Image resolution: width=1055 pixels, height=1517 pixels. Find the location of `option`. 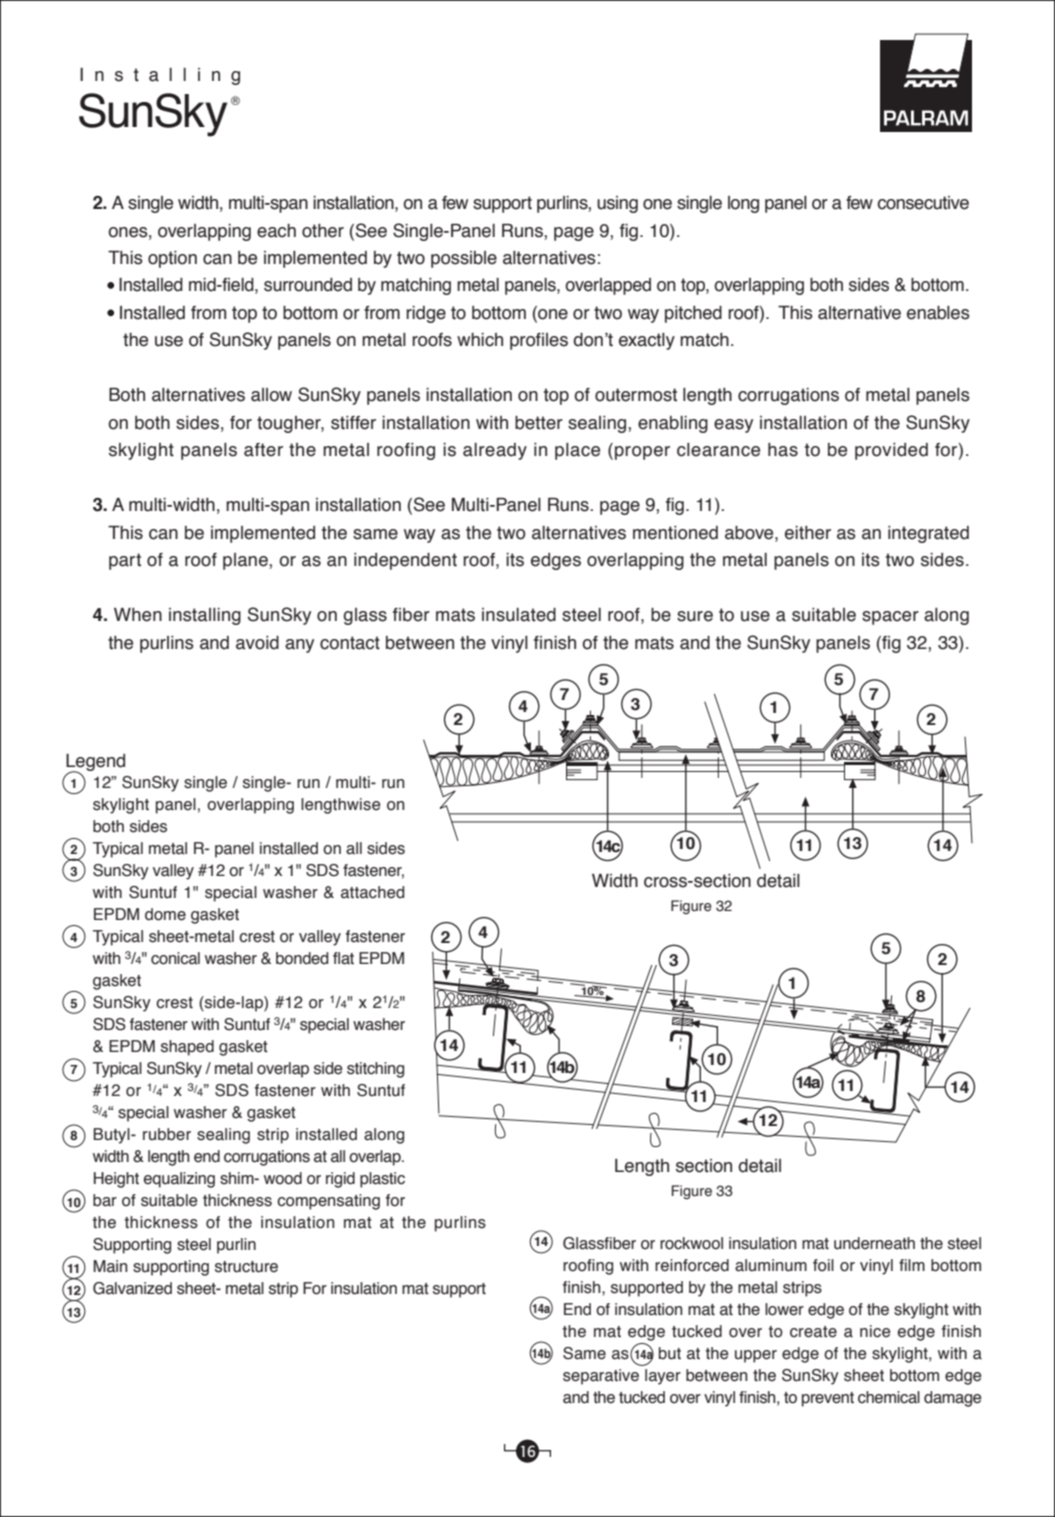

option is located at coordinates (172, 259).
